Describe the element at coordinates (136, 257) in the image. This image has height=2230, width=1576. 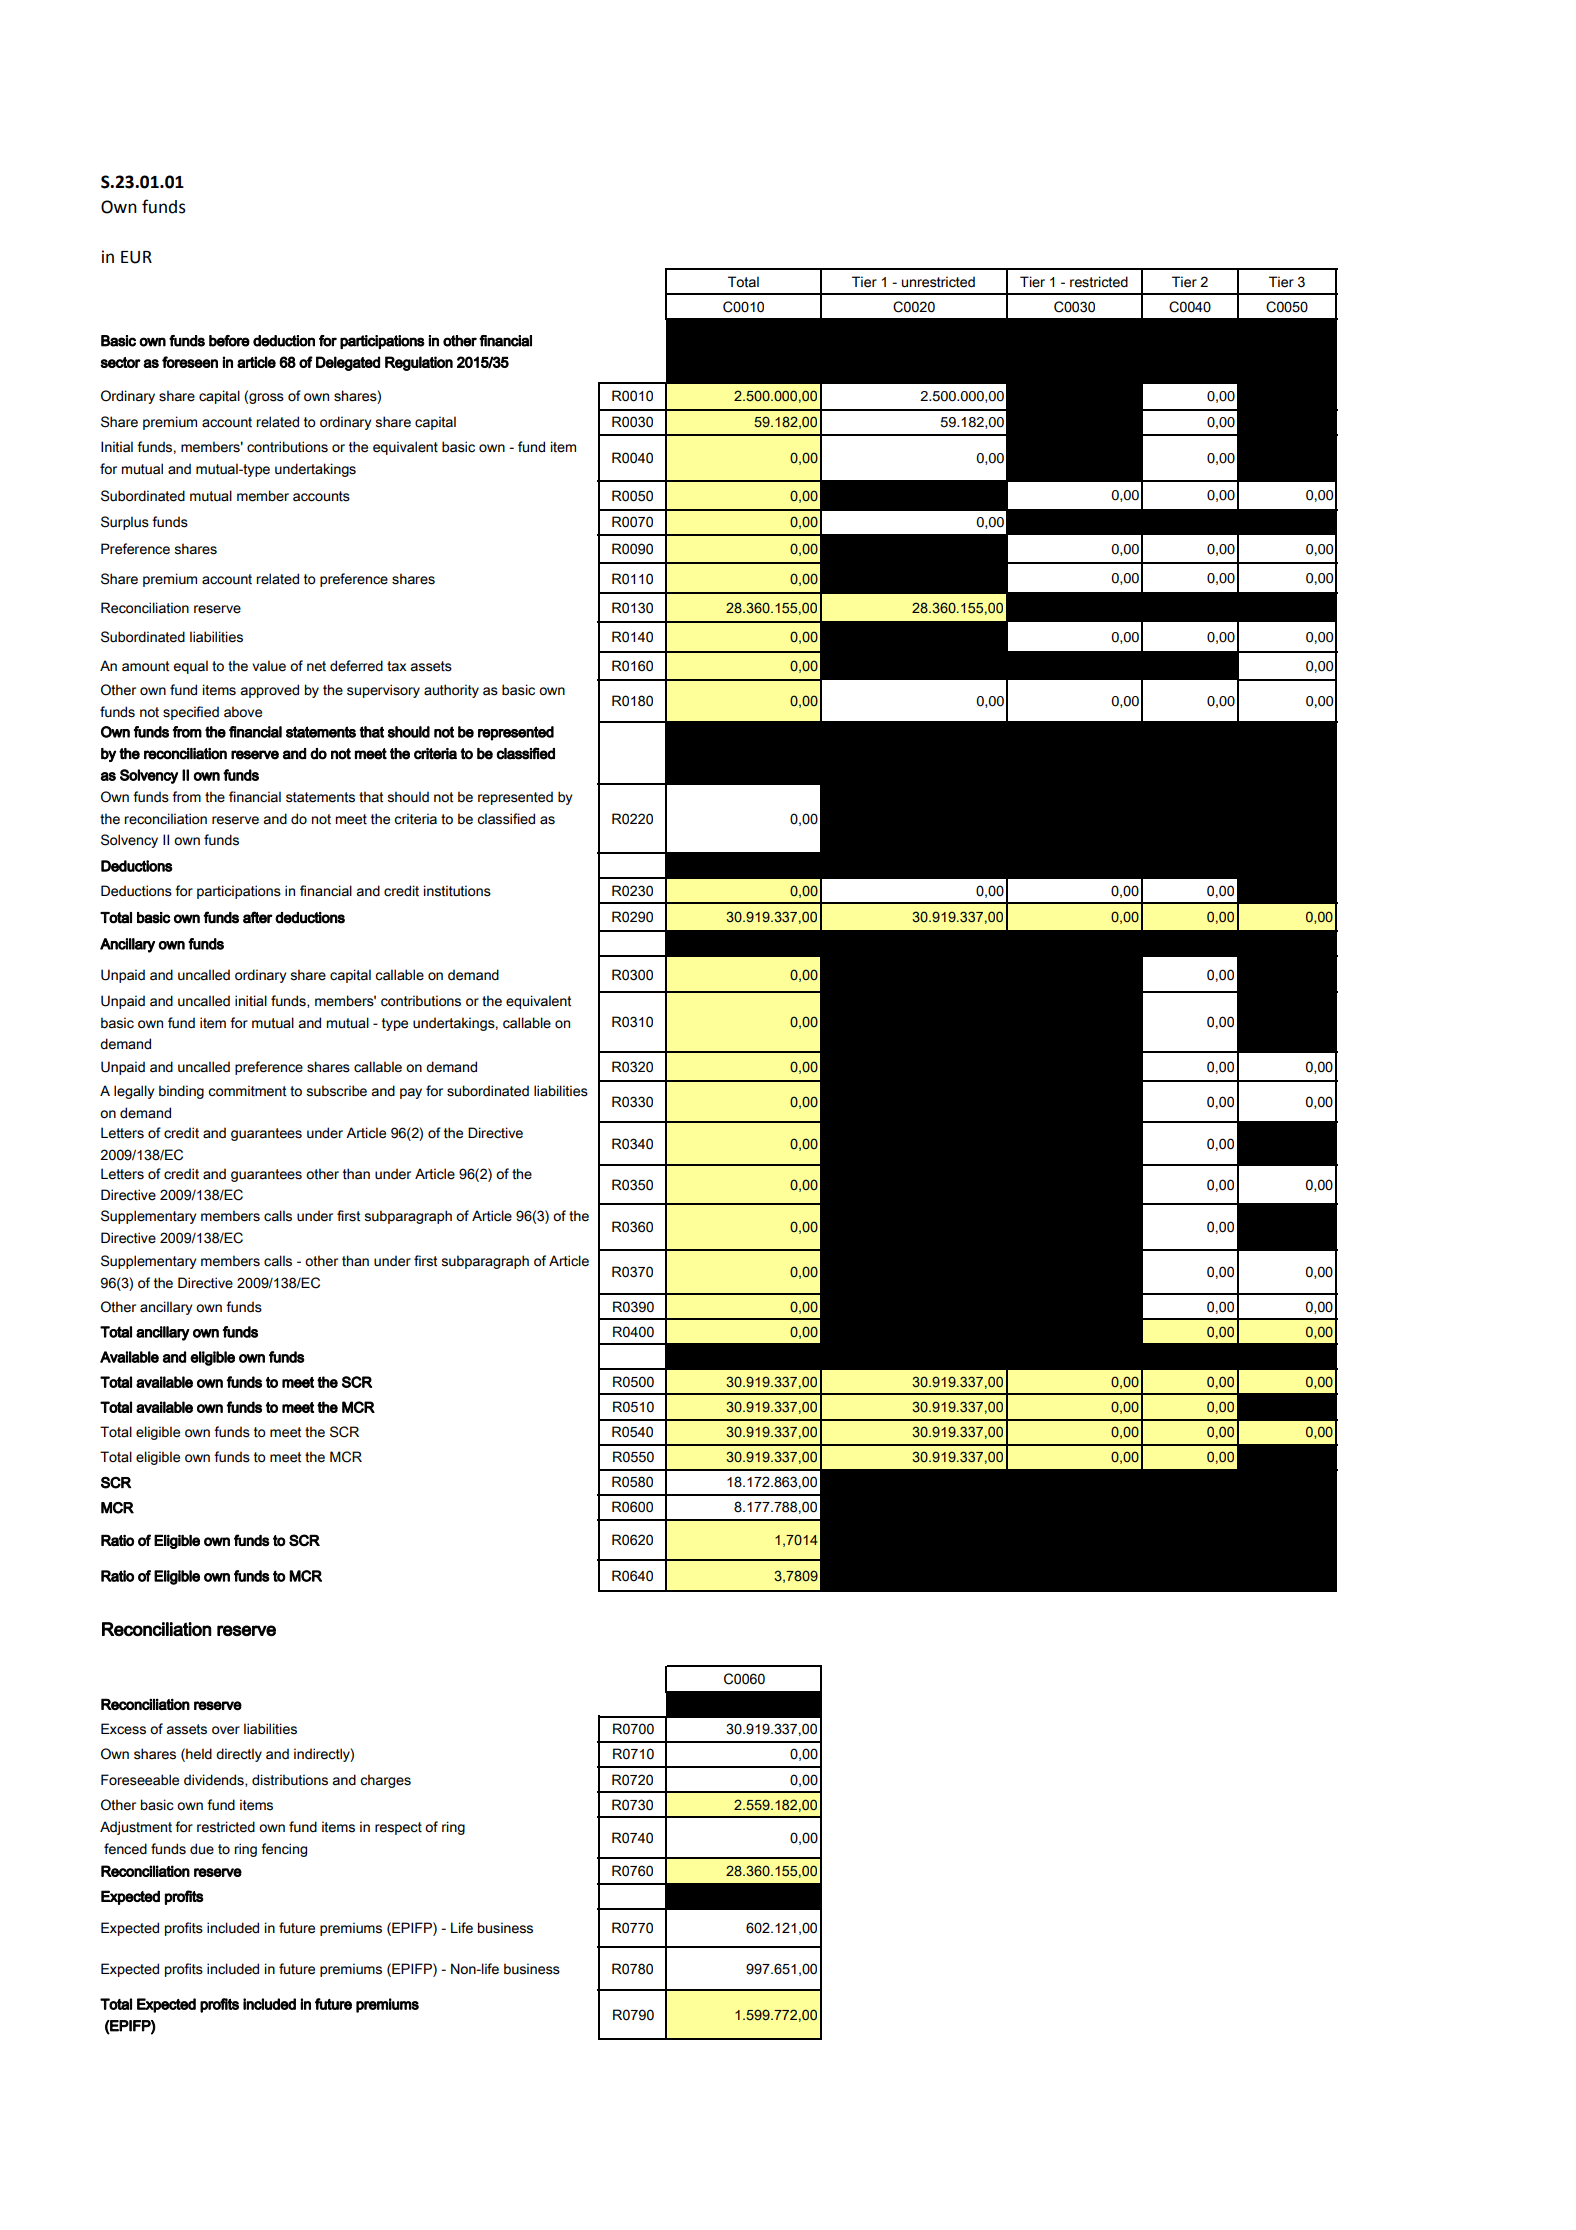
I see `EUR` at that location.
